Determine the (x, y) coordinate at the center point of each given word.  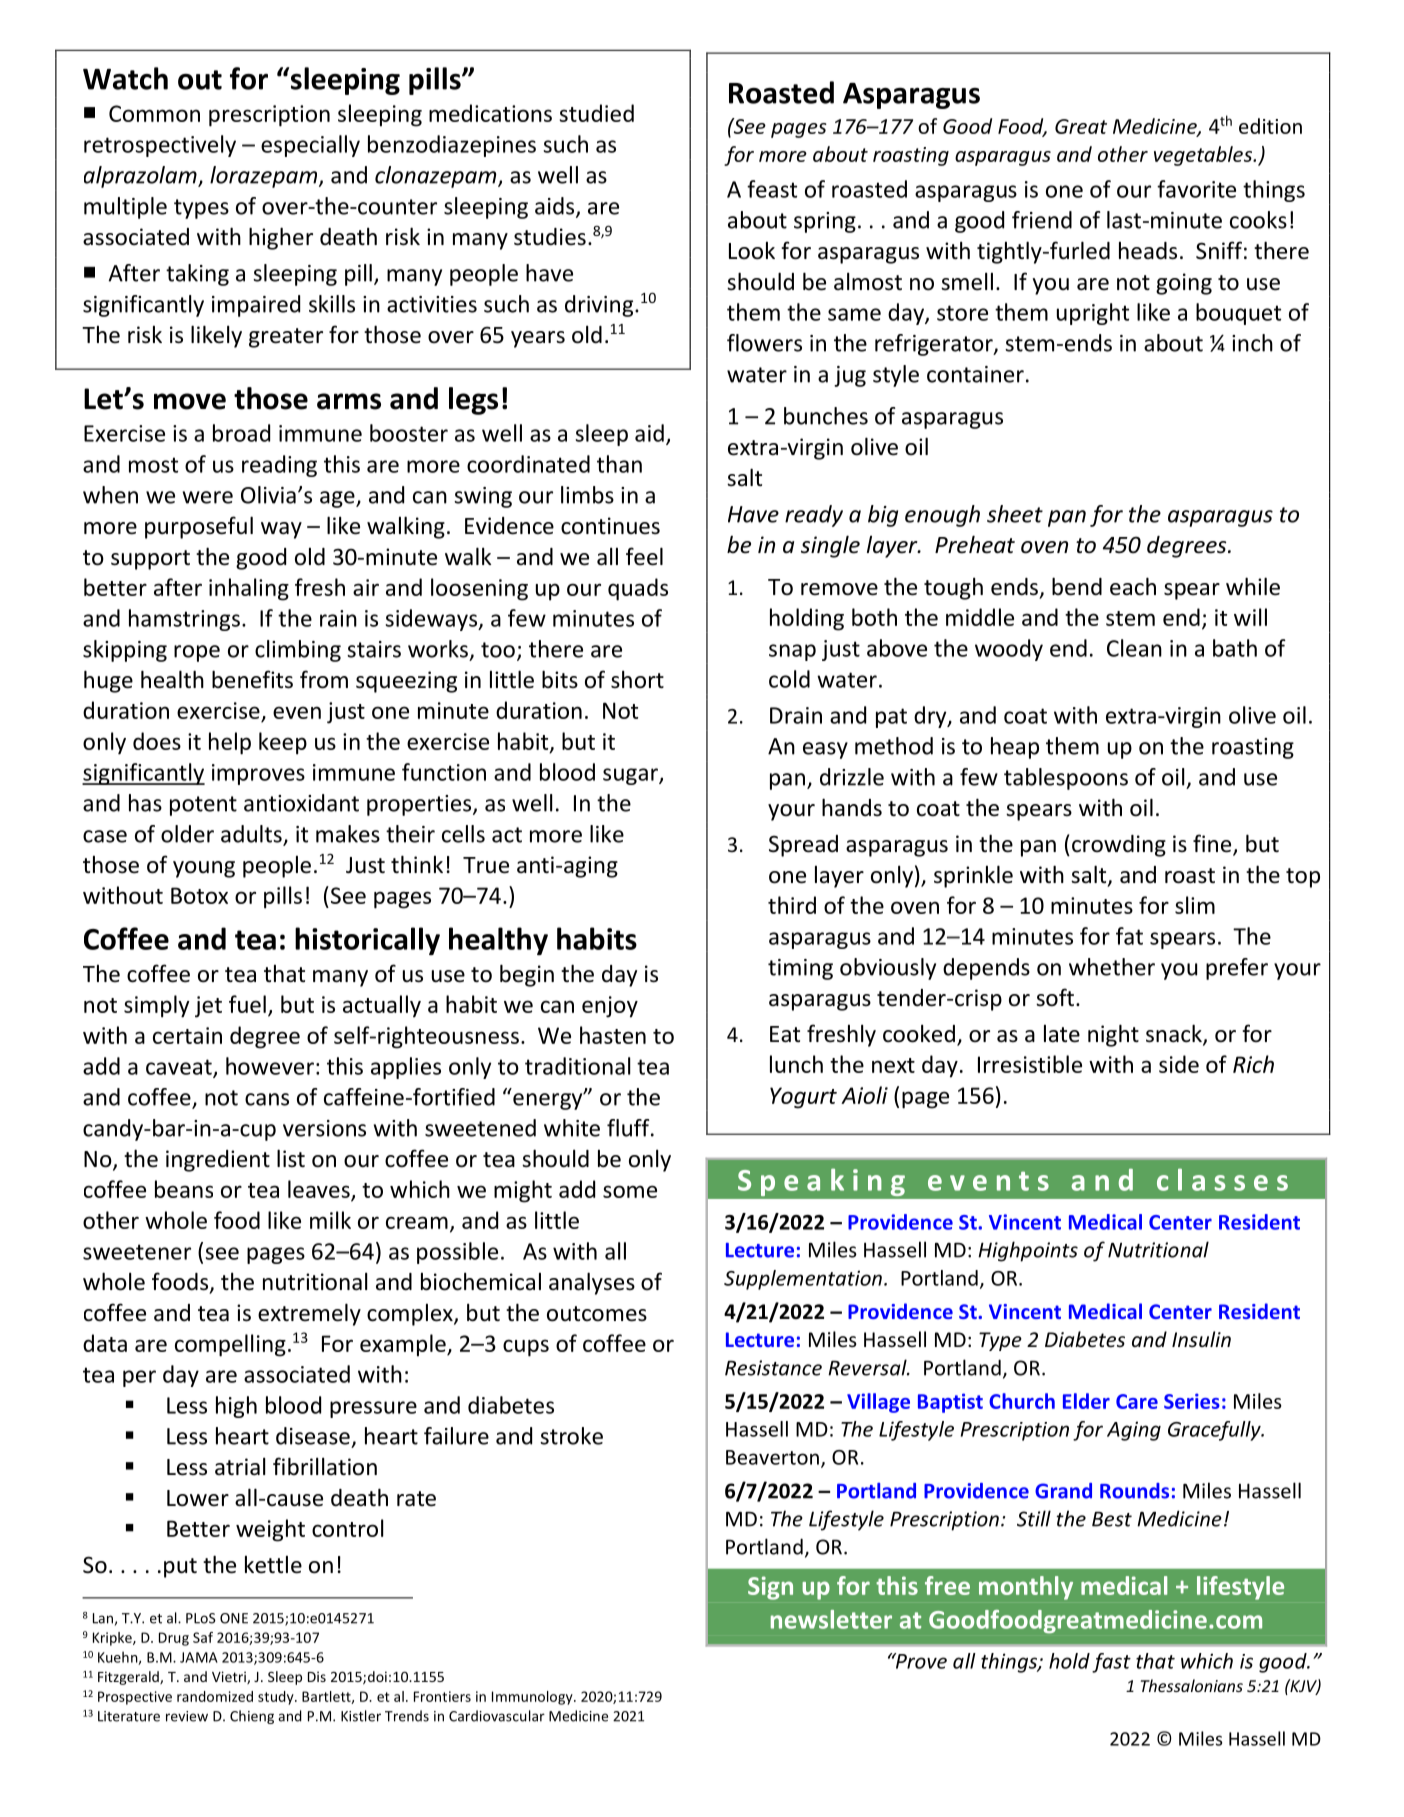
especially (310, 146)
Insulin (1201, 1339)
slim (1195, 905)
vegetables (1204, 156)
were (208, 497)
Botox (199, 895)
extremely (309, 1314)
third (792, 905)
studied (596, 113)
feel (644, 556)
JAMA (199, 1657)
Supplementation (803, 1280)
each (1133, 586)
